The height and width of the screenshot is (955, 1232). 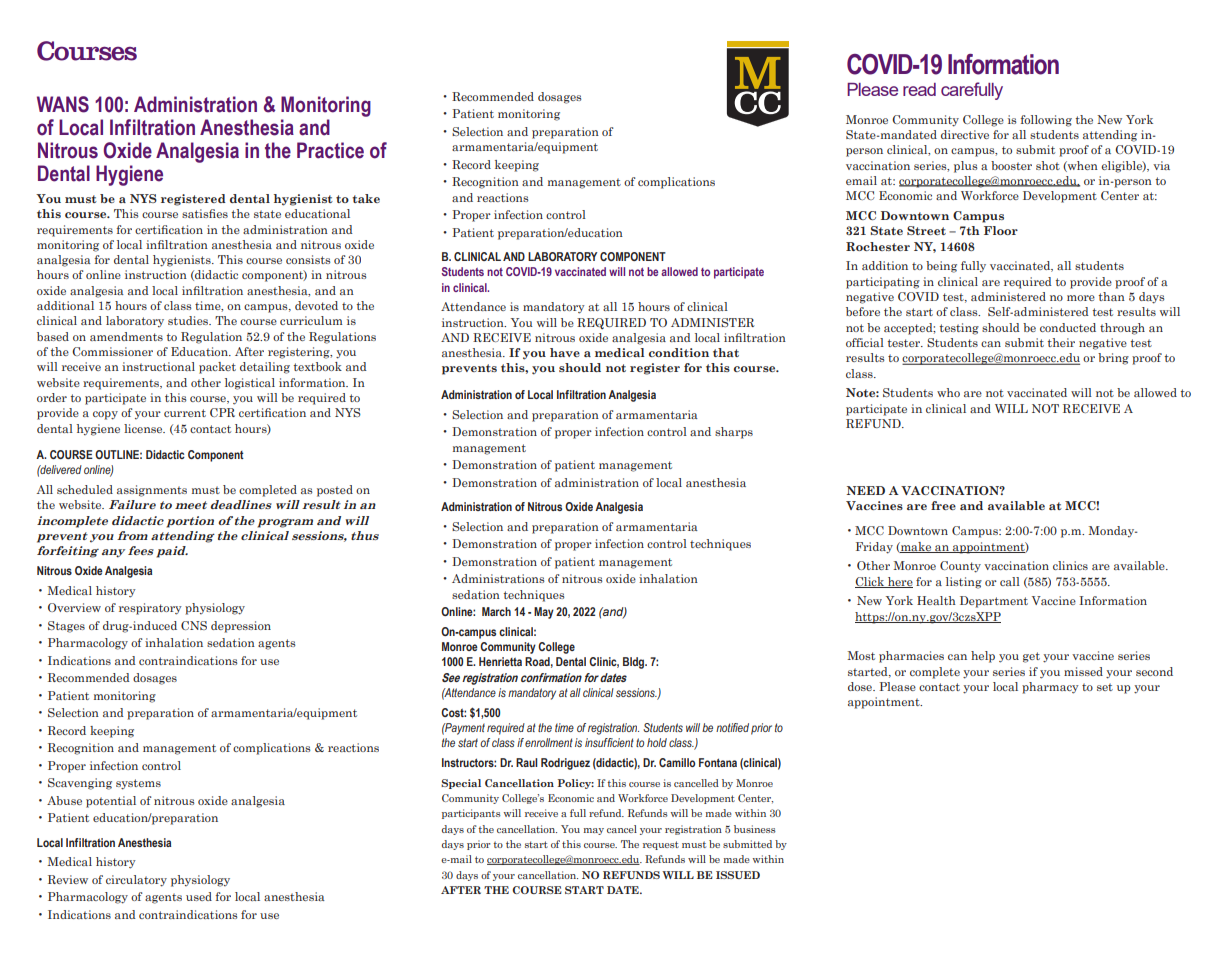 I want to click on assignments, so click(x=152, y=491).
